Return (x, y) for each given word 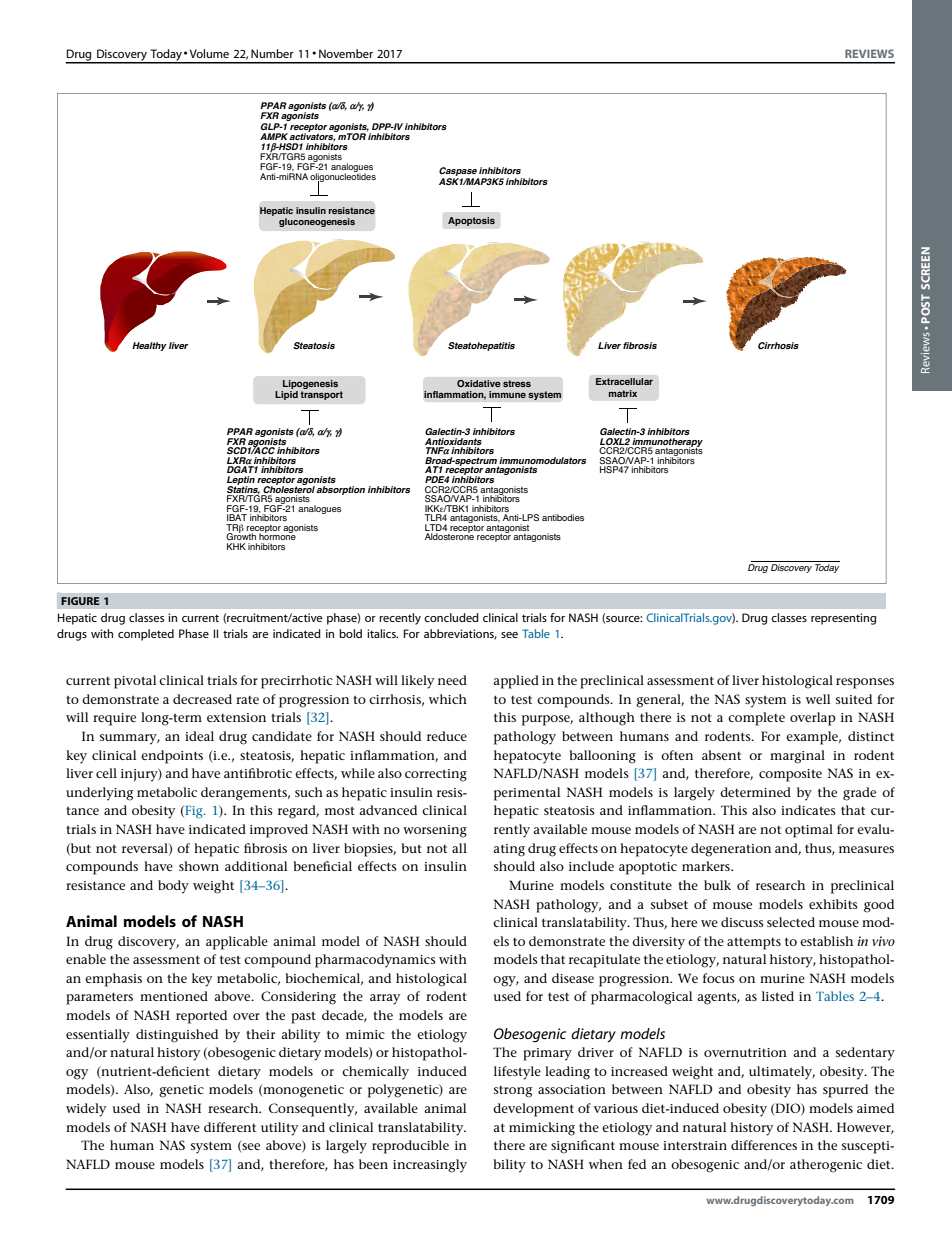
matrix (623, 393)
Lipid (286, 395)
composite (790, 775)
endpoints (172, 757)
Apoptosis (471, 221)
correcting (436, 775)
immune (507, 394)
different (230, 1127)
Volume (209, 53)
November (346, 53)
